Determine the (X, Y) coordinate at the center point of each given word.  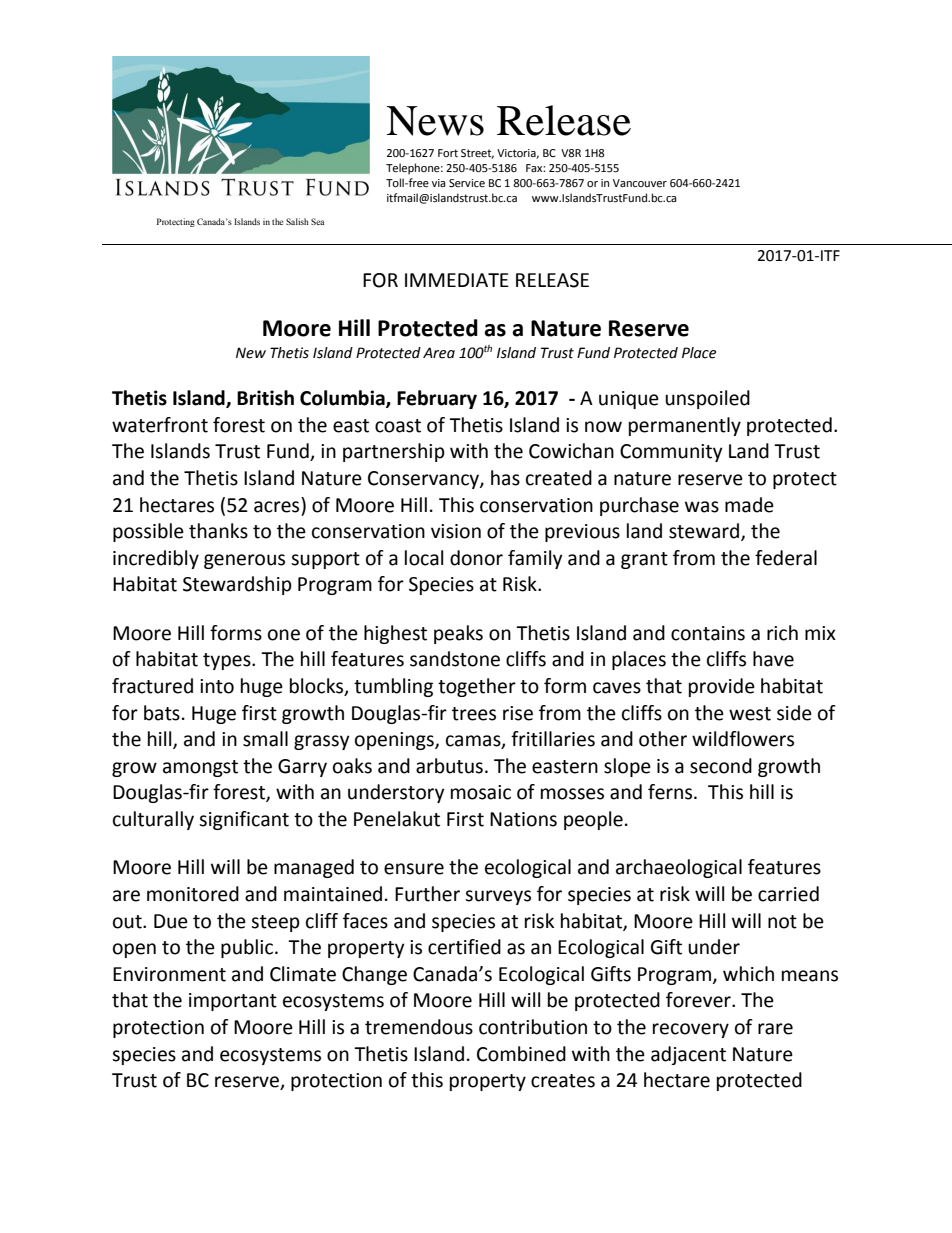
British (265, 398)
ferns (671, 792)
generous (244, 561)
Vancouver (640, 183)
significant (244, 820)
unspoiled (707, 399)
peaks (458, 634)
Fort (448, 153)
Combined (521, 1054)
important (233, 1002)
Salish (297, 221)
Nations (523, 819)
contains (708, 633)
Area (439, 353)
